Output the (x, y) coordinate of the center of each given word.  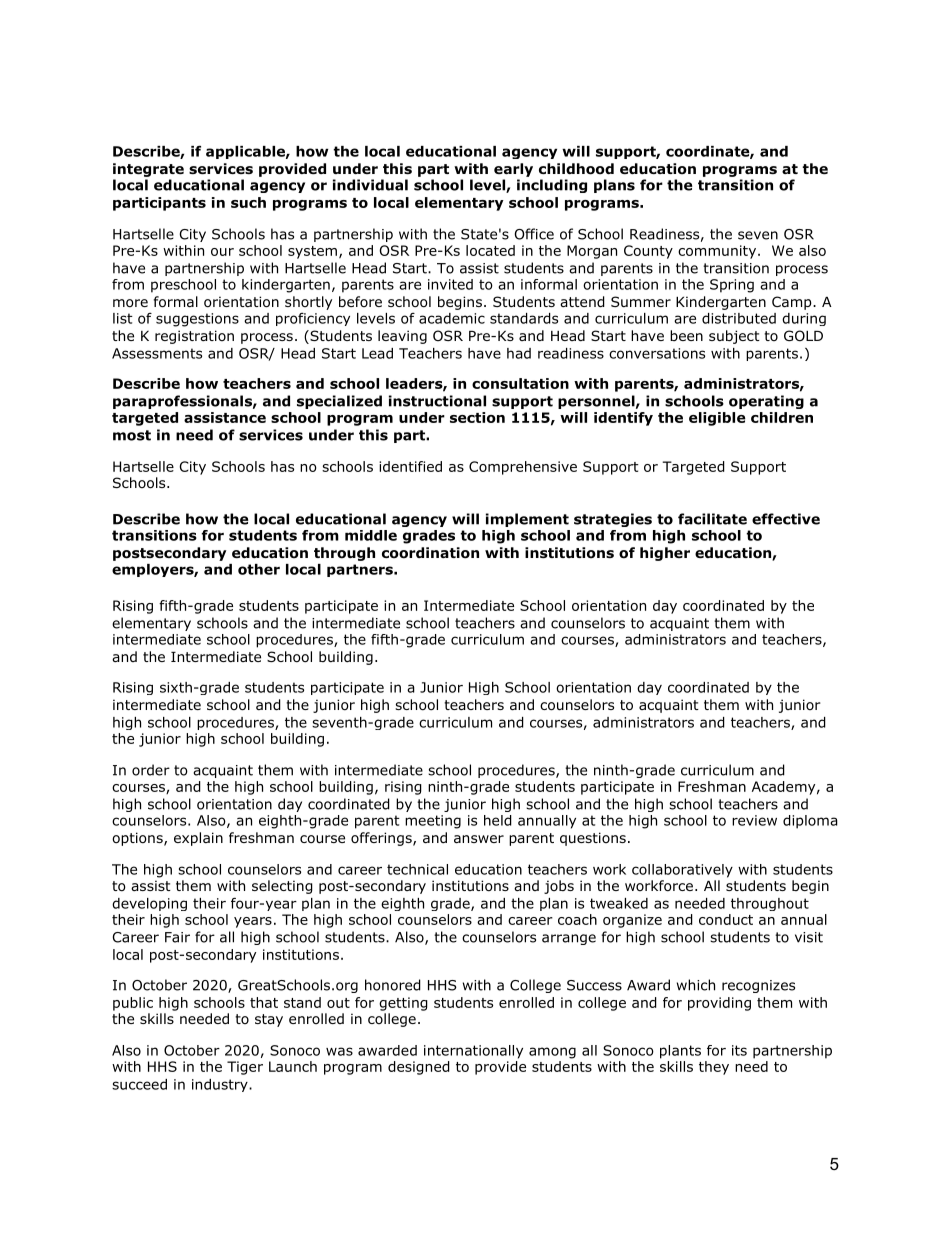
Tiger (245, 1068)
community (717, 252)
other (259, 569)
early (513, 170)
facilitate (712, 519)
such (248, 202)
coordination (430, 553)
